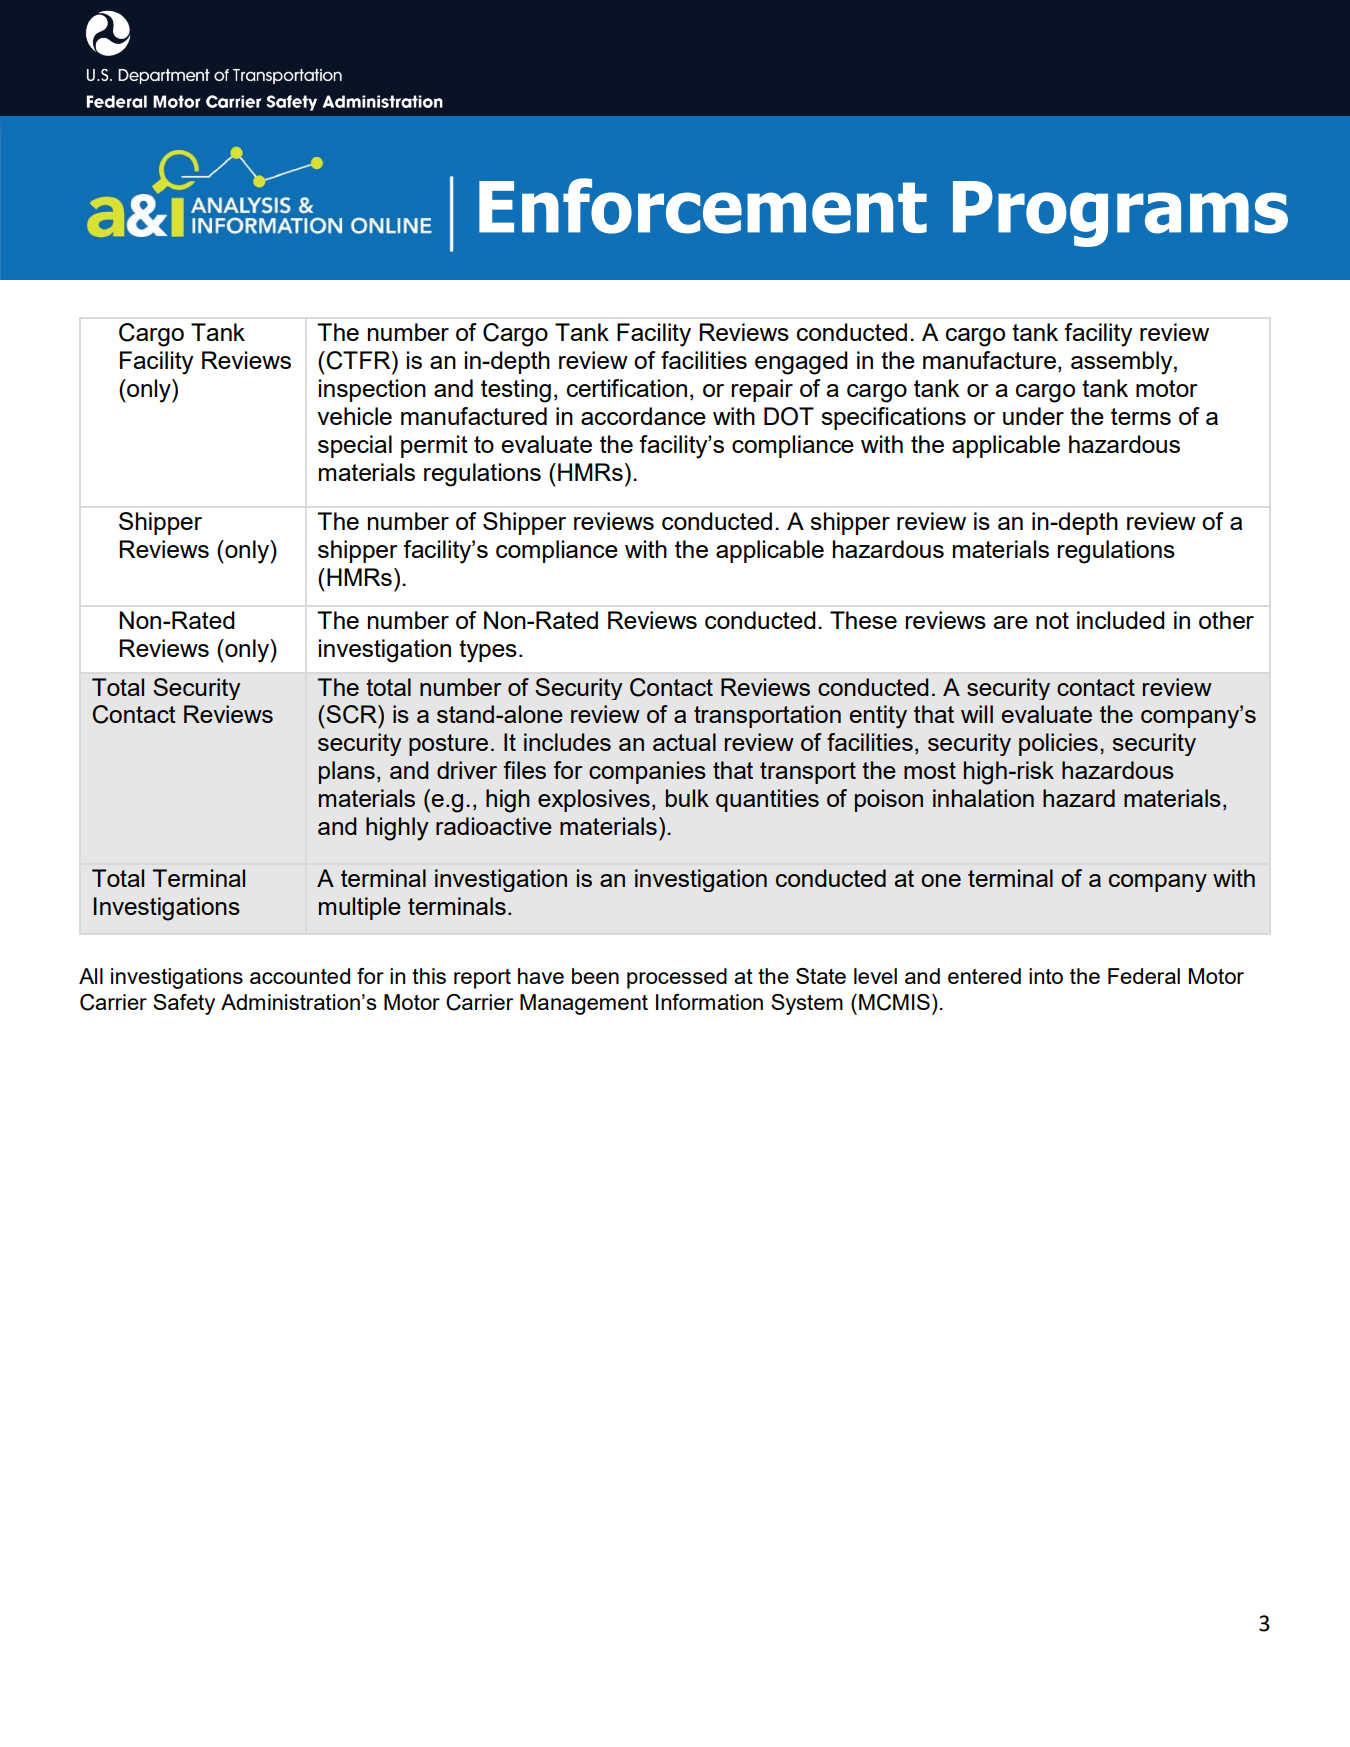 Image resolution: width=1350 pixels, height=1747 pixels. What do you see at coordinates (863, 620) in the screenshot?
I see `These` at bounding box center [863, 620].
